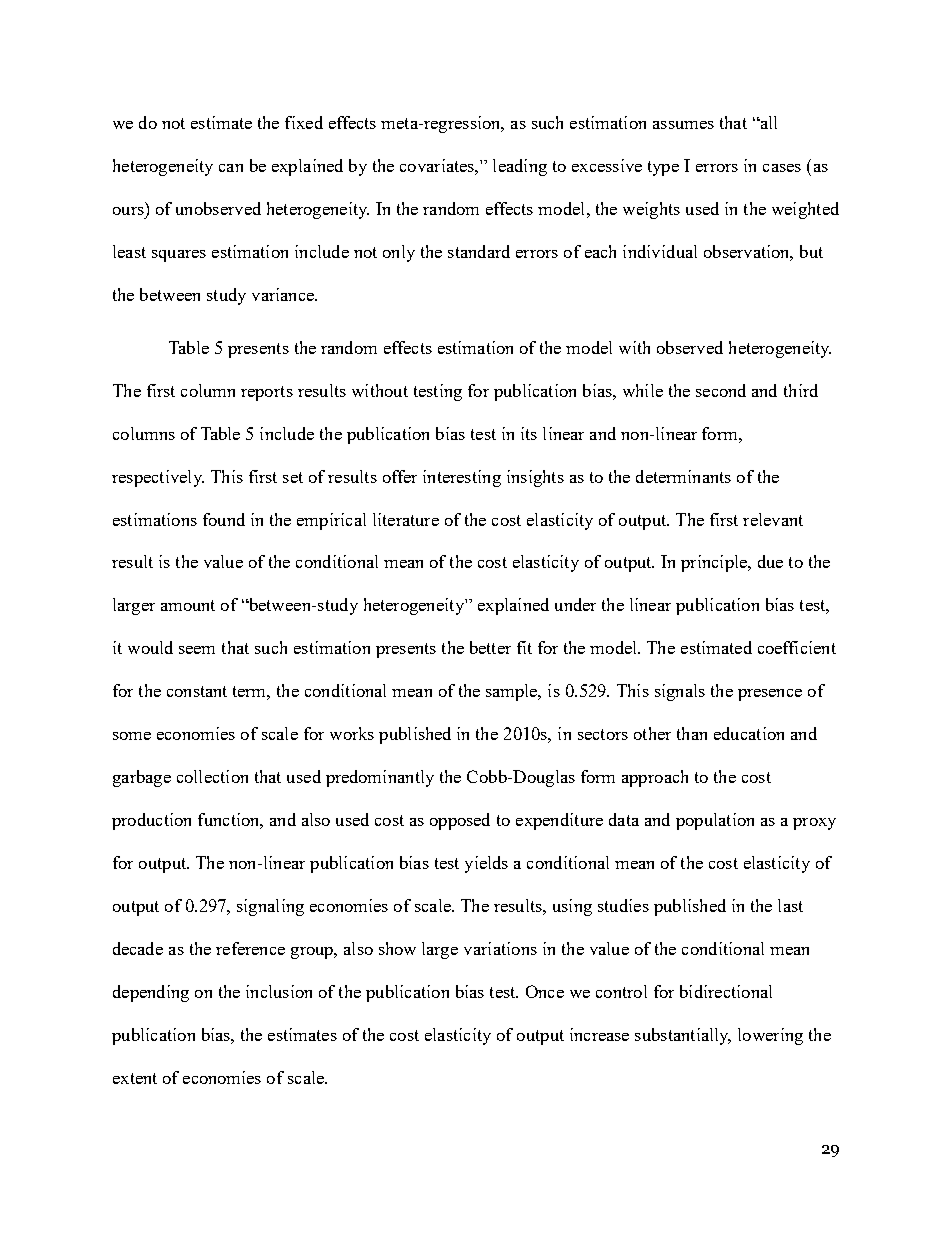  What do you see at coordinates (782, 168) in the screenshot?
I see `cases` at bounding box center [782, 168].
